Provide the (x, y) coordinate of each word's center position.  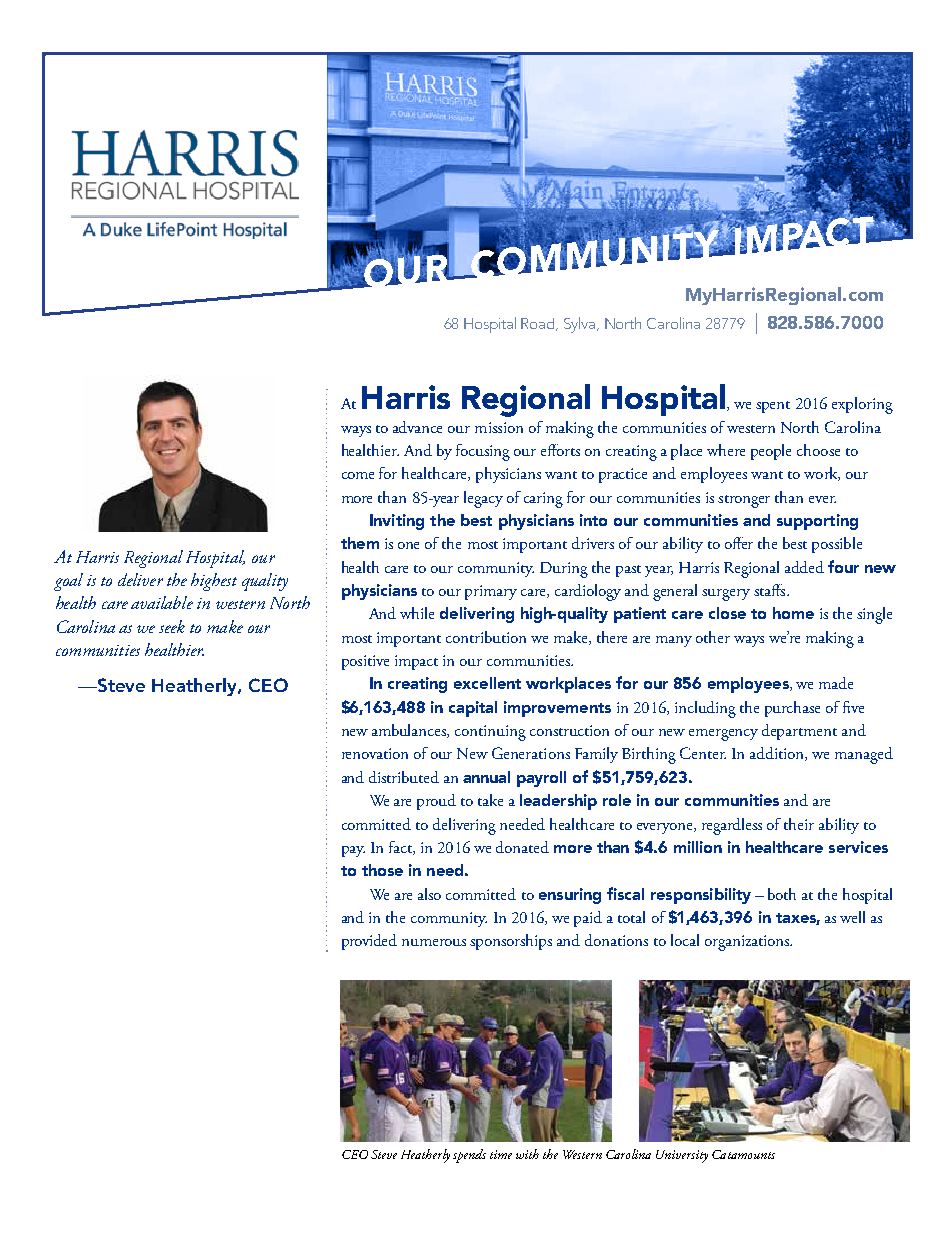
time (501, 1154)
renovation (375, 753)
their (799, 824)
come (358, 475)
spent (773, 407)
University (682, 1156)
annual (486, 777)
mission (499, 427)
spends (469, 1156)
